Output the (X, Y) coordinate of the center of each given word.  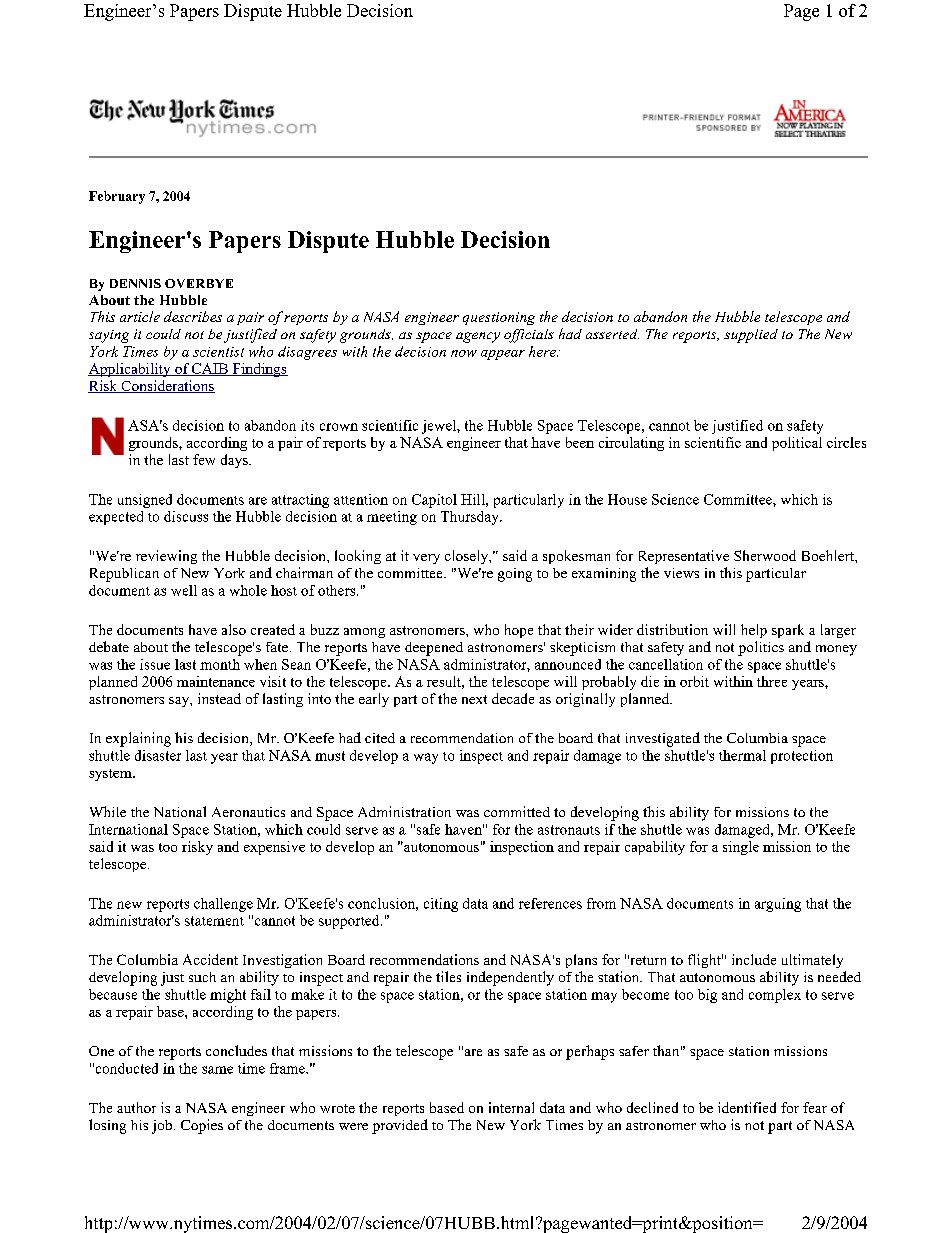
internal (511, 1107)
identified (747, 1107)
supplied (751, 336)
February (117, 197)
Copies (202, 1126)
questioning (499, 318)
